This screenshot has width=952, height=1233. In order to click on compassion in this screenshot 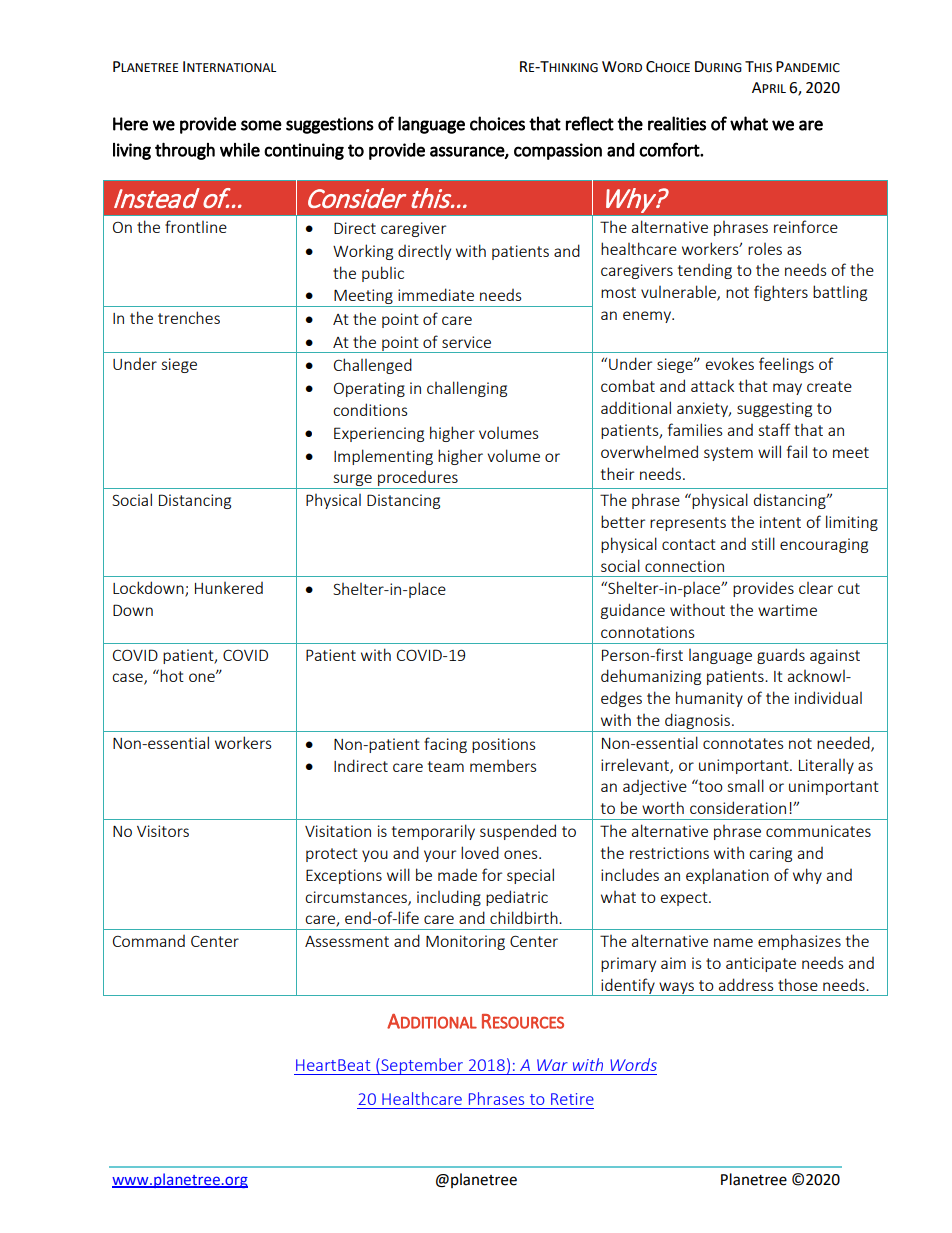, I will do `click(558, 151)`.
